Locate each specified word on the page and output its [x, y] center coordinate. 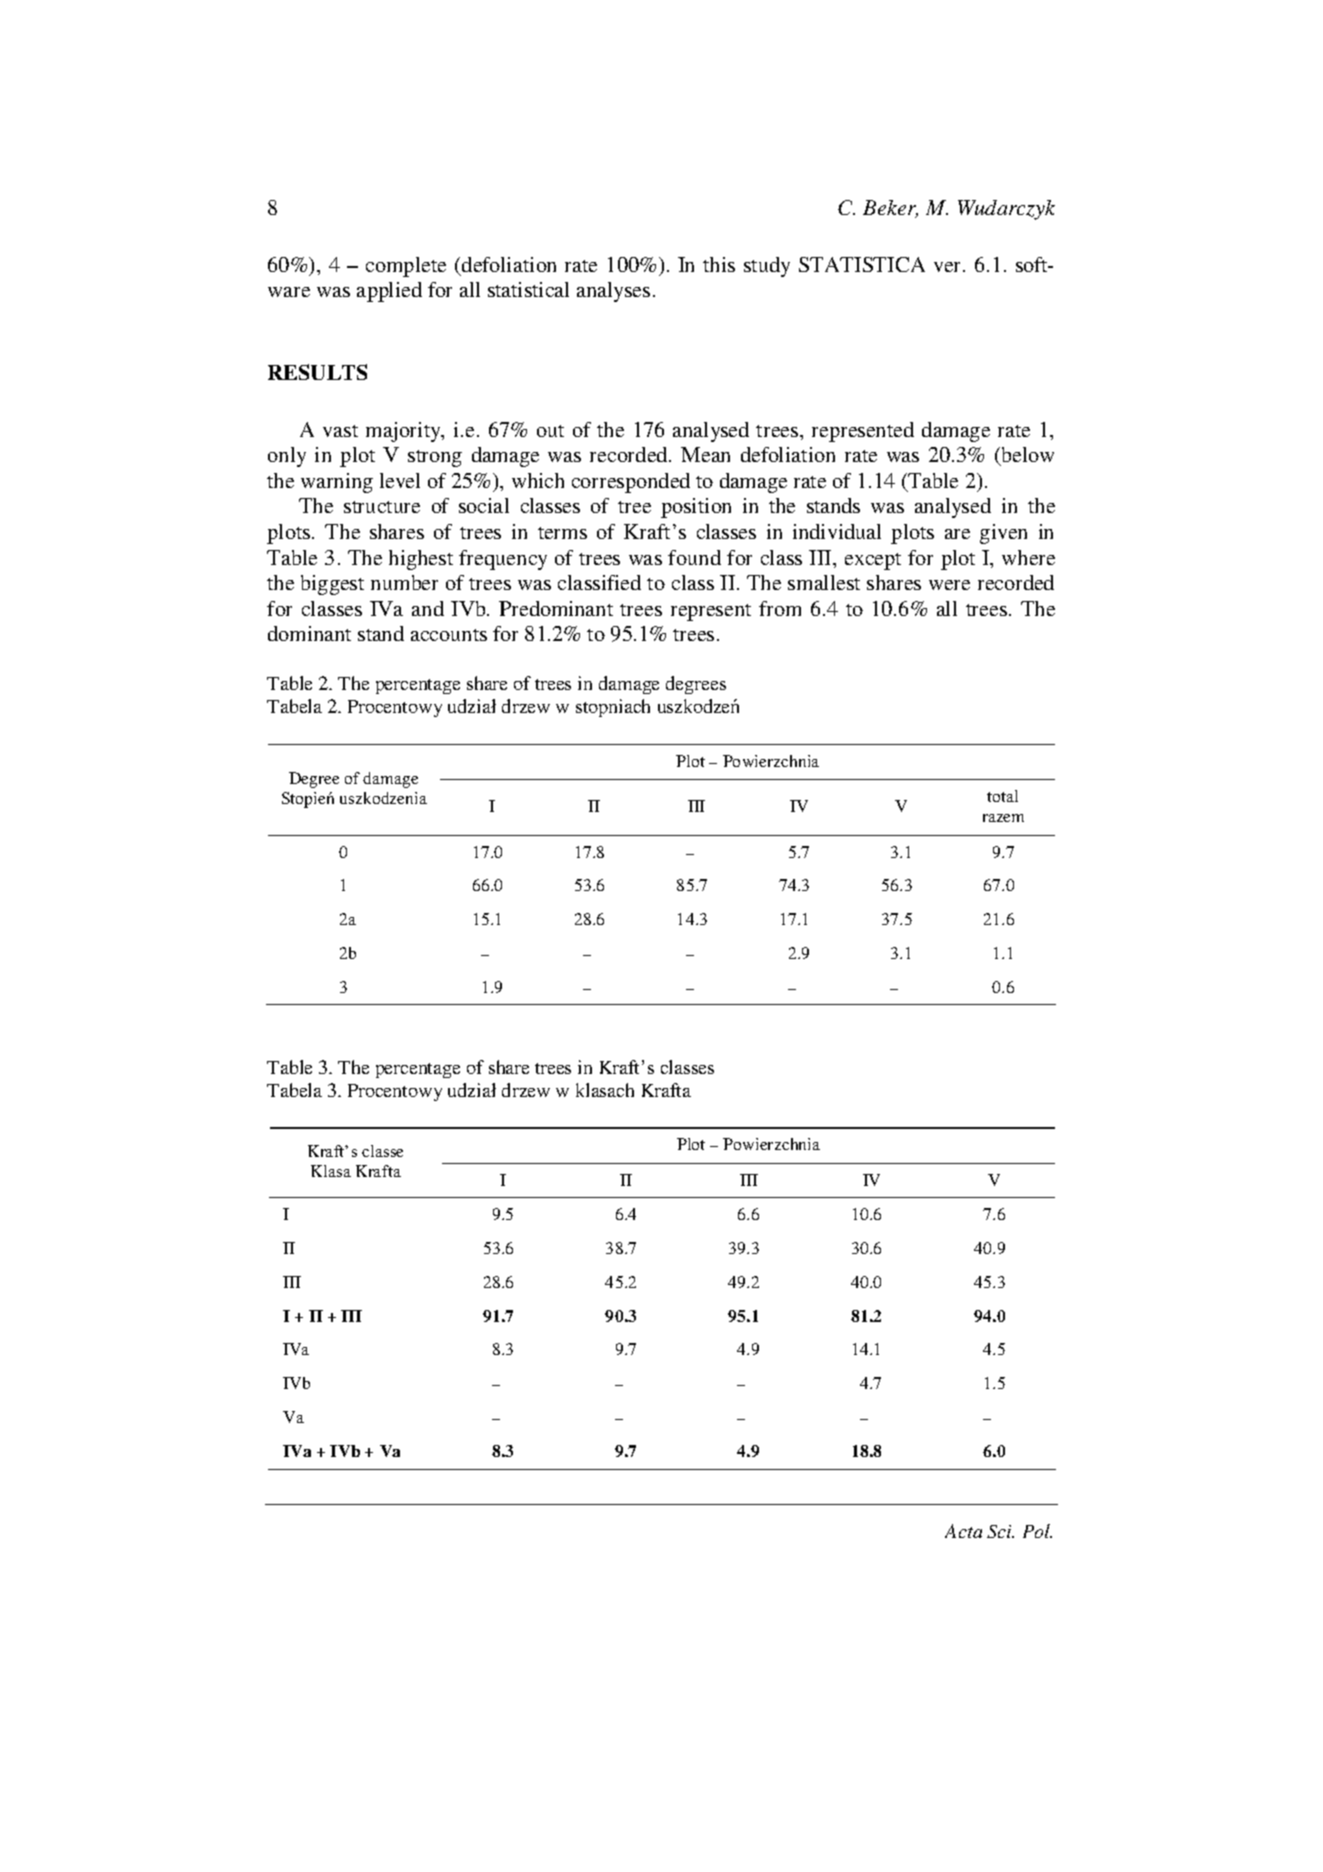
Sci [1000, 1531]
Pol [1037, 1531]
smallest [824, 582]
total [1002, 796]
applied [389, 292]
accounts [449, 635]
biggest [332, 585]
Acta [963, 1531]
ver [949, 267]
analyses [613, 292]
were [949, 585]
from [780, 608]
